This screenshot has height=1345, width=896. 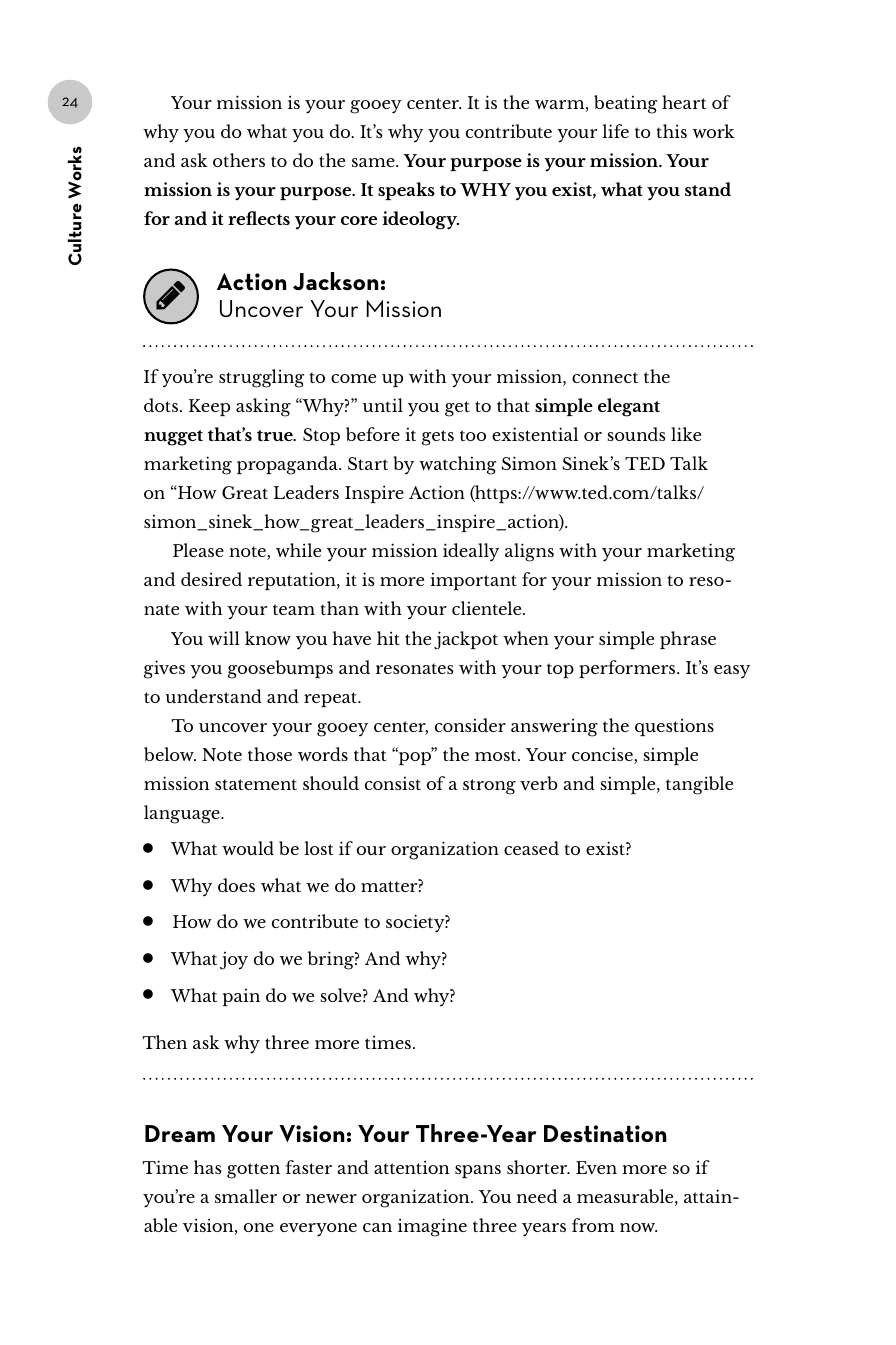 I want to click on speaks, so click(x=406, y=191).
